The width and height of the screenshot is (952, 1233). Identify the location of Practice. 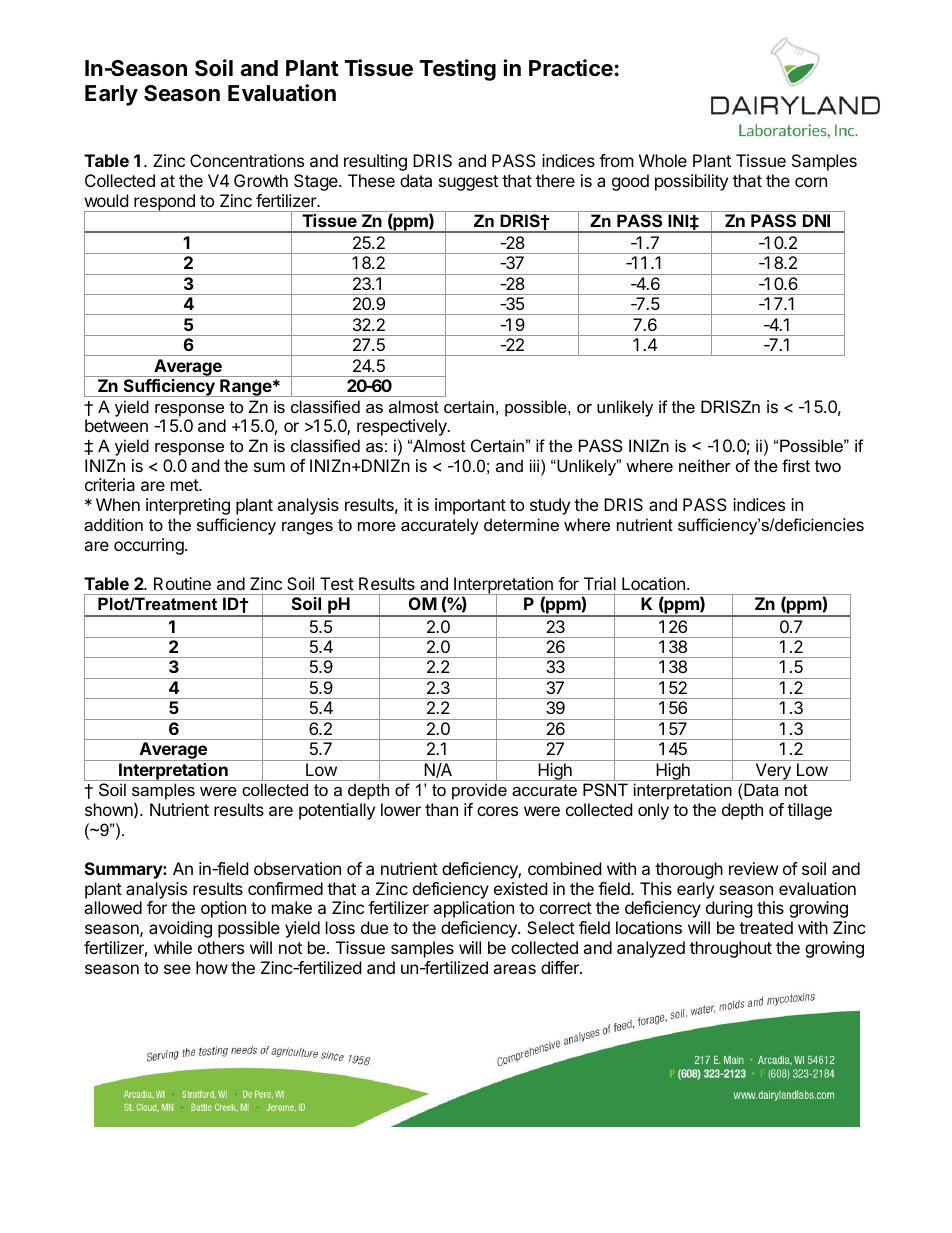
(571, 68).
